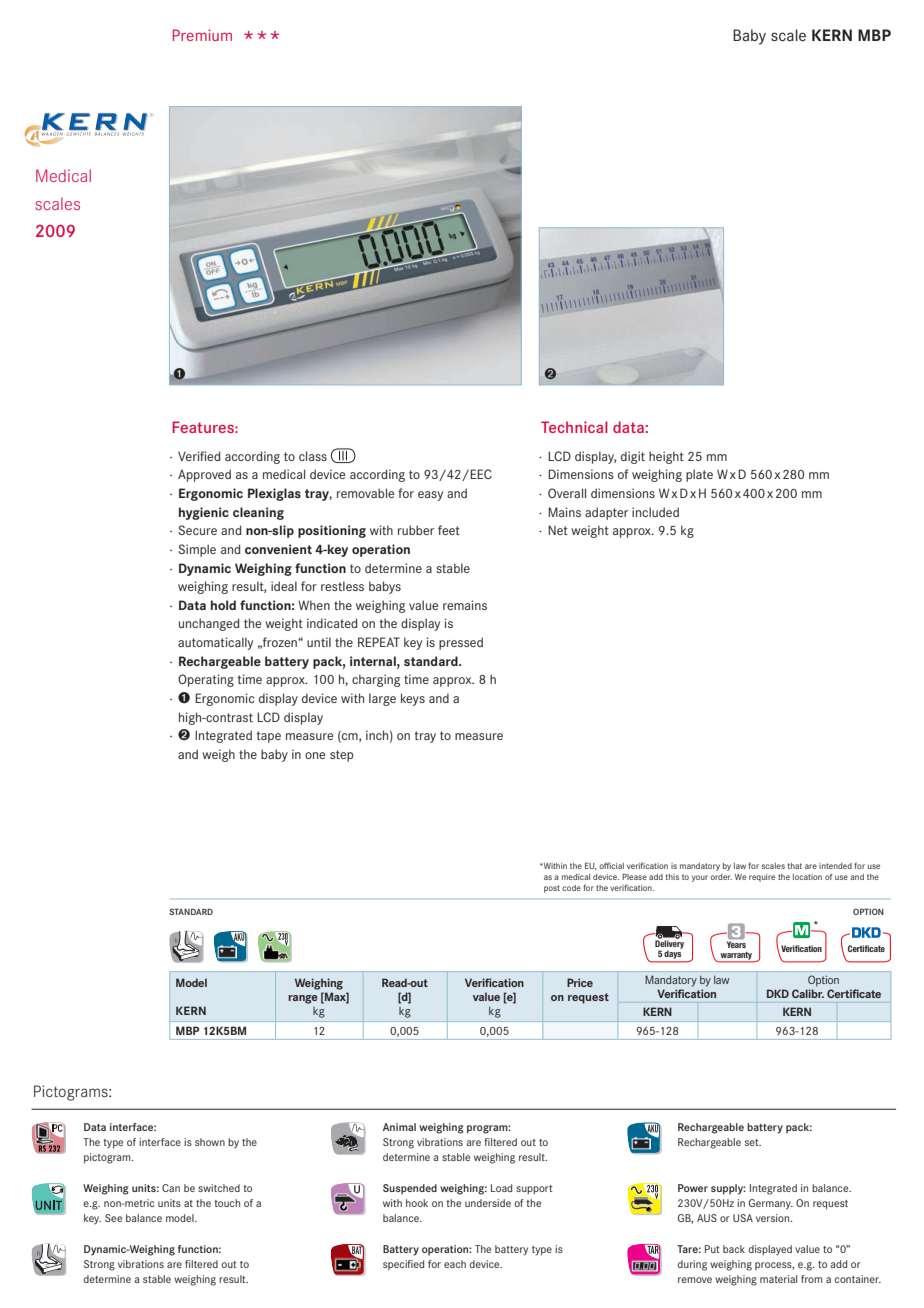 The width and height of the page is (924, 1308). Describe the element at coordinates (199, 456) in the page. I see `Verified` at that location.
